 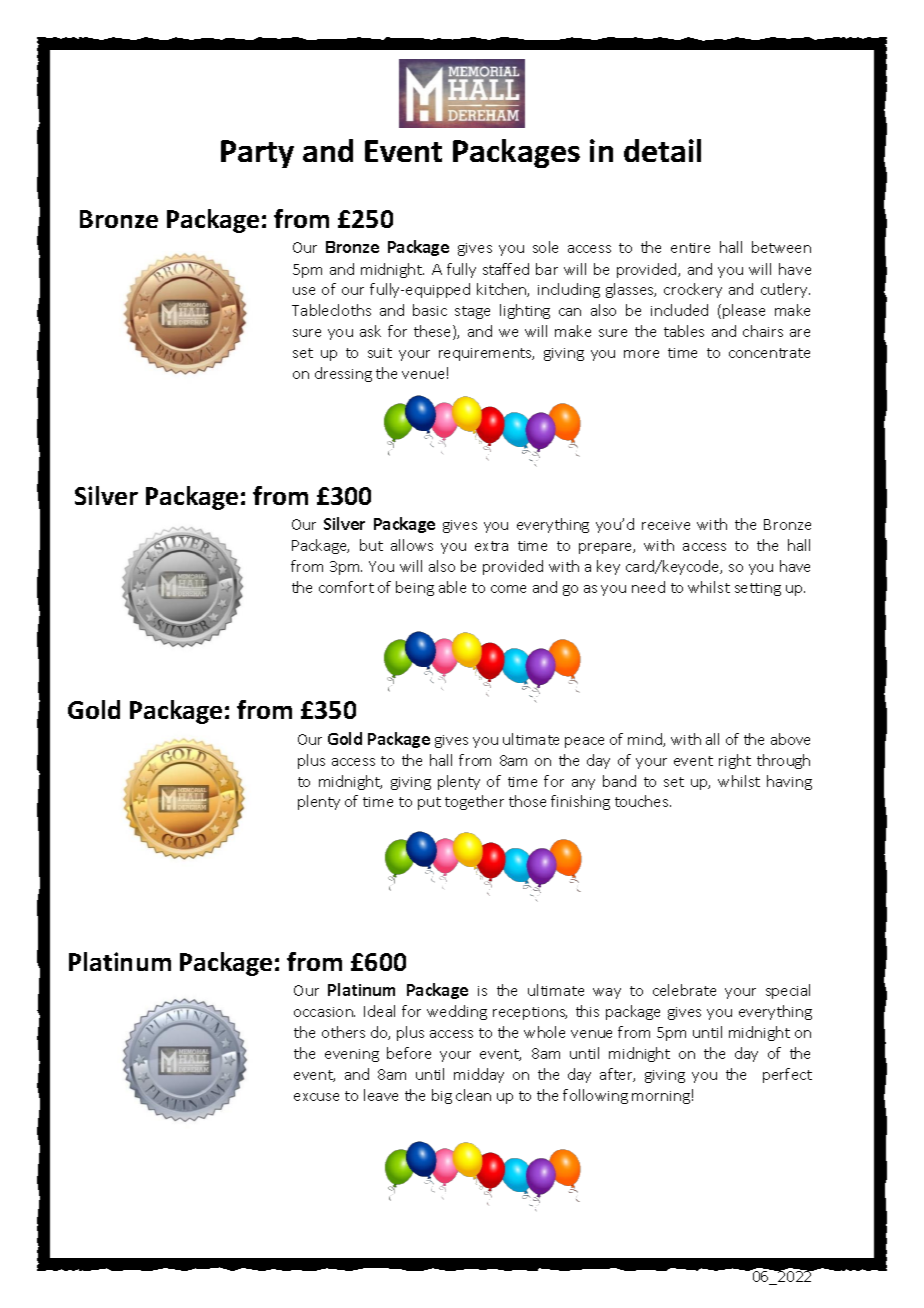 What do you see at coordinates (429, 803) in the document?
I see `put` at bounding box center [429, 803].
